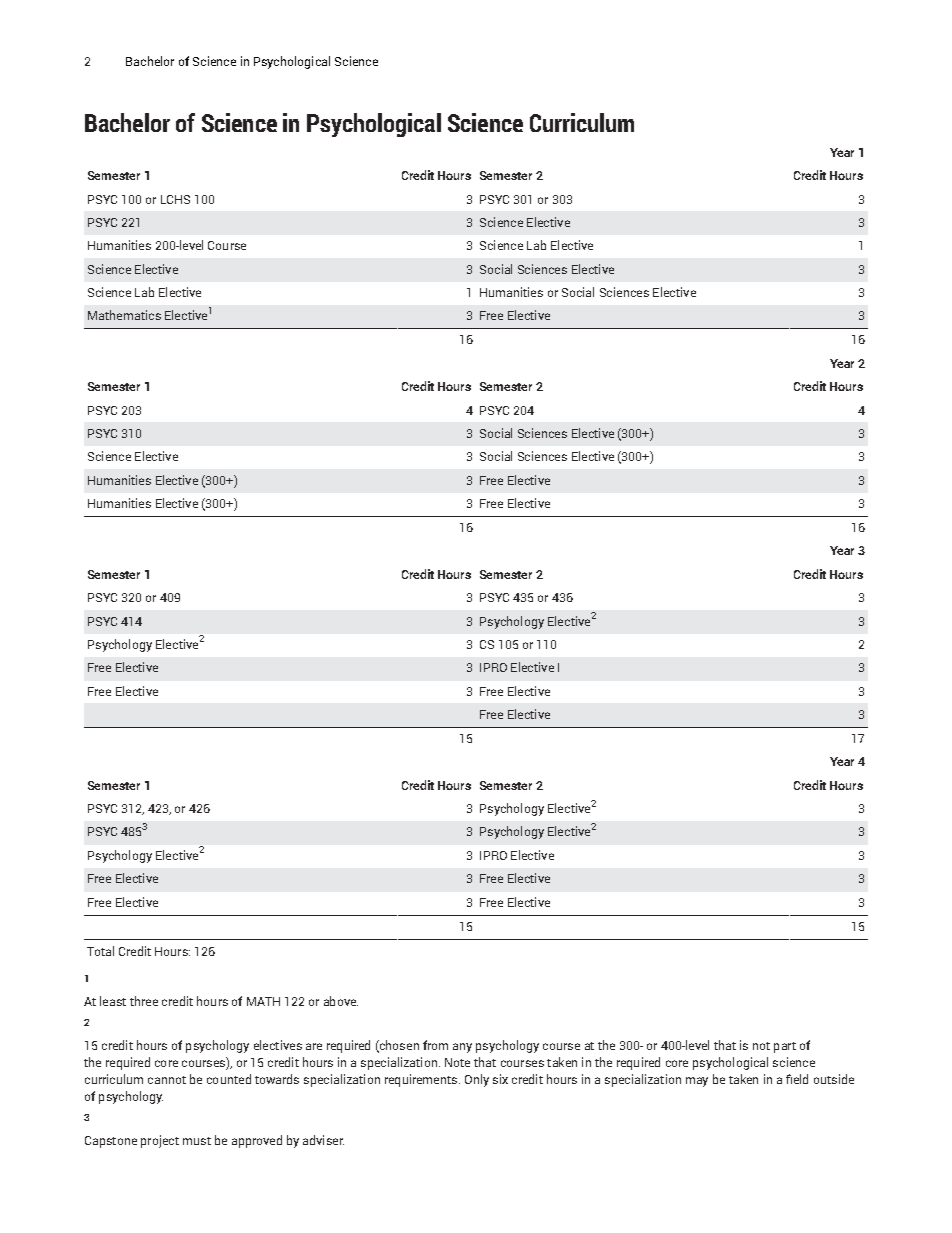  I want to click on must, so click(197, 1141).
